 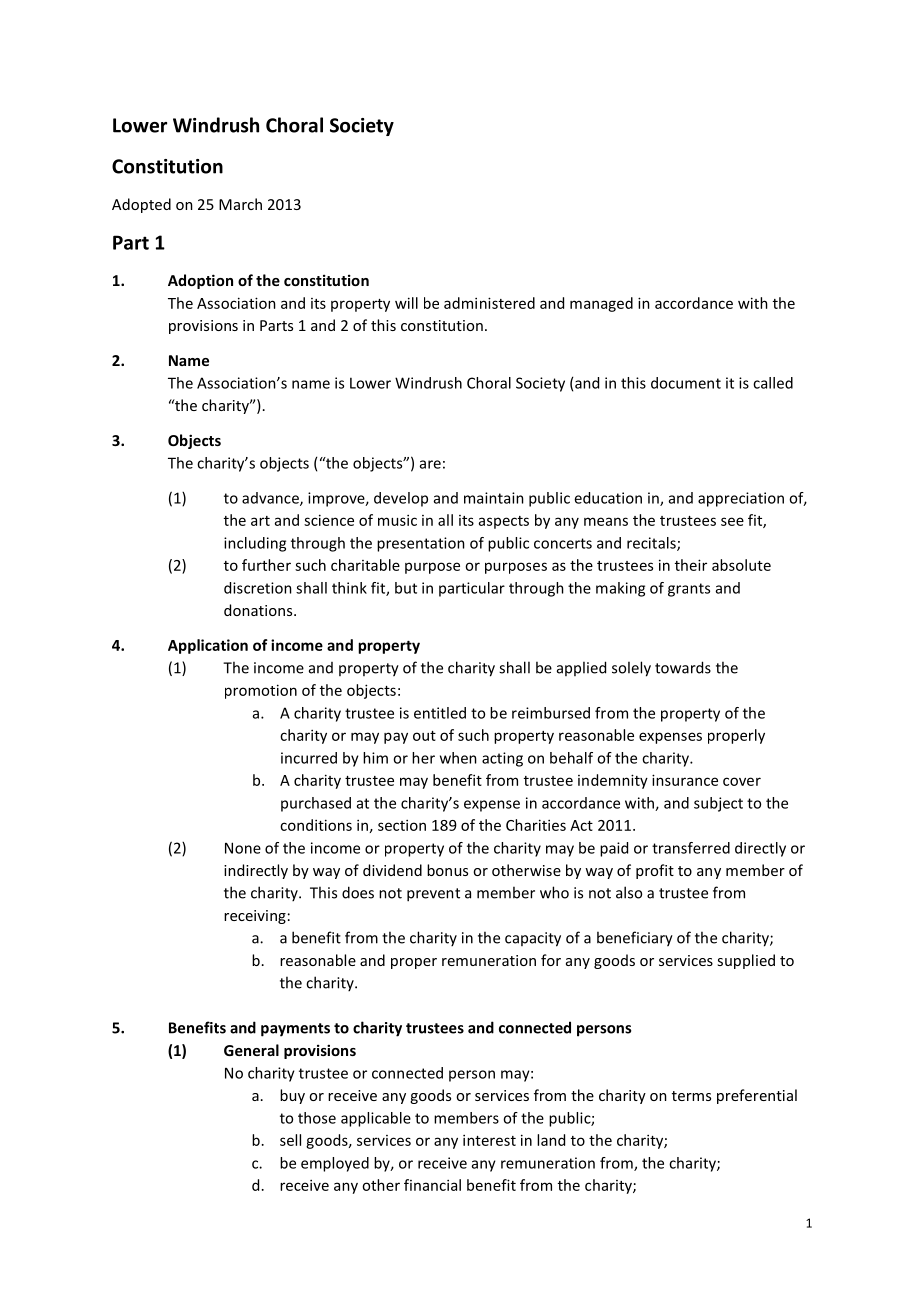 What do you see at coordinates (243, 848) in the screenshot?
I see `None` at bounding box center [243, 848].
